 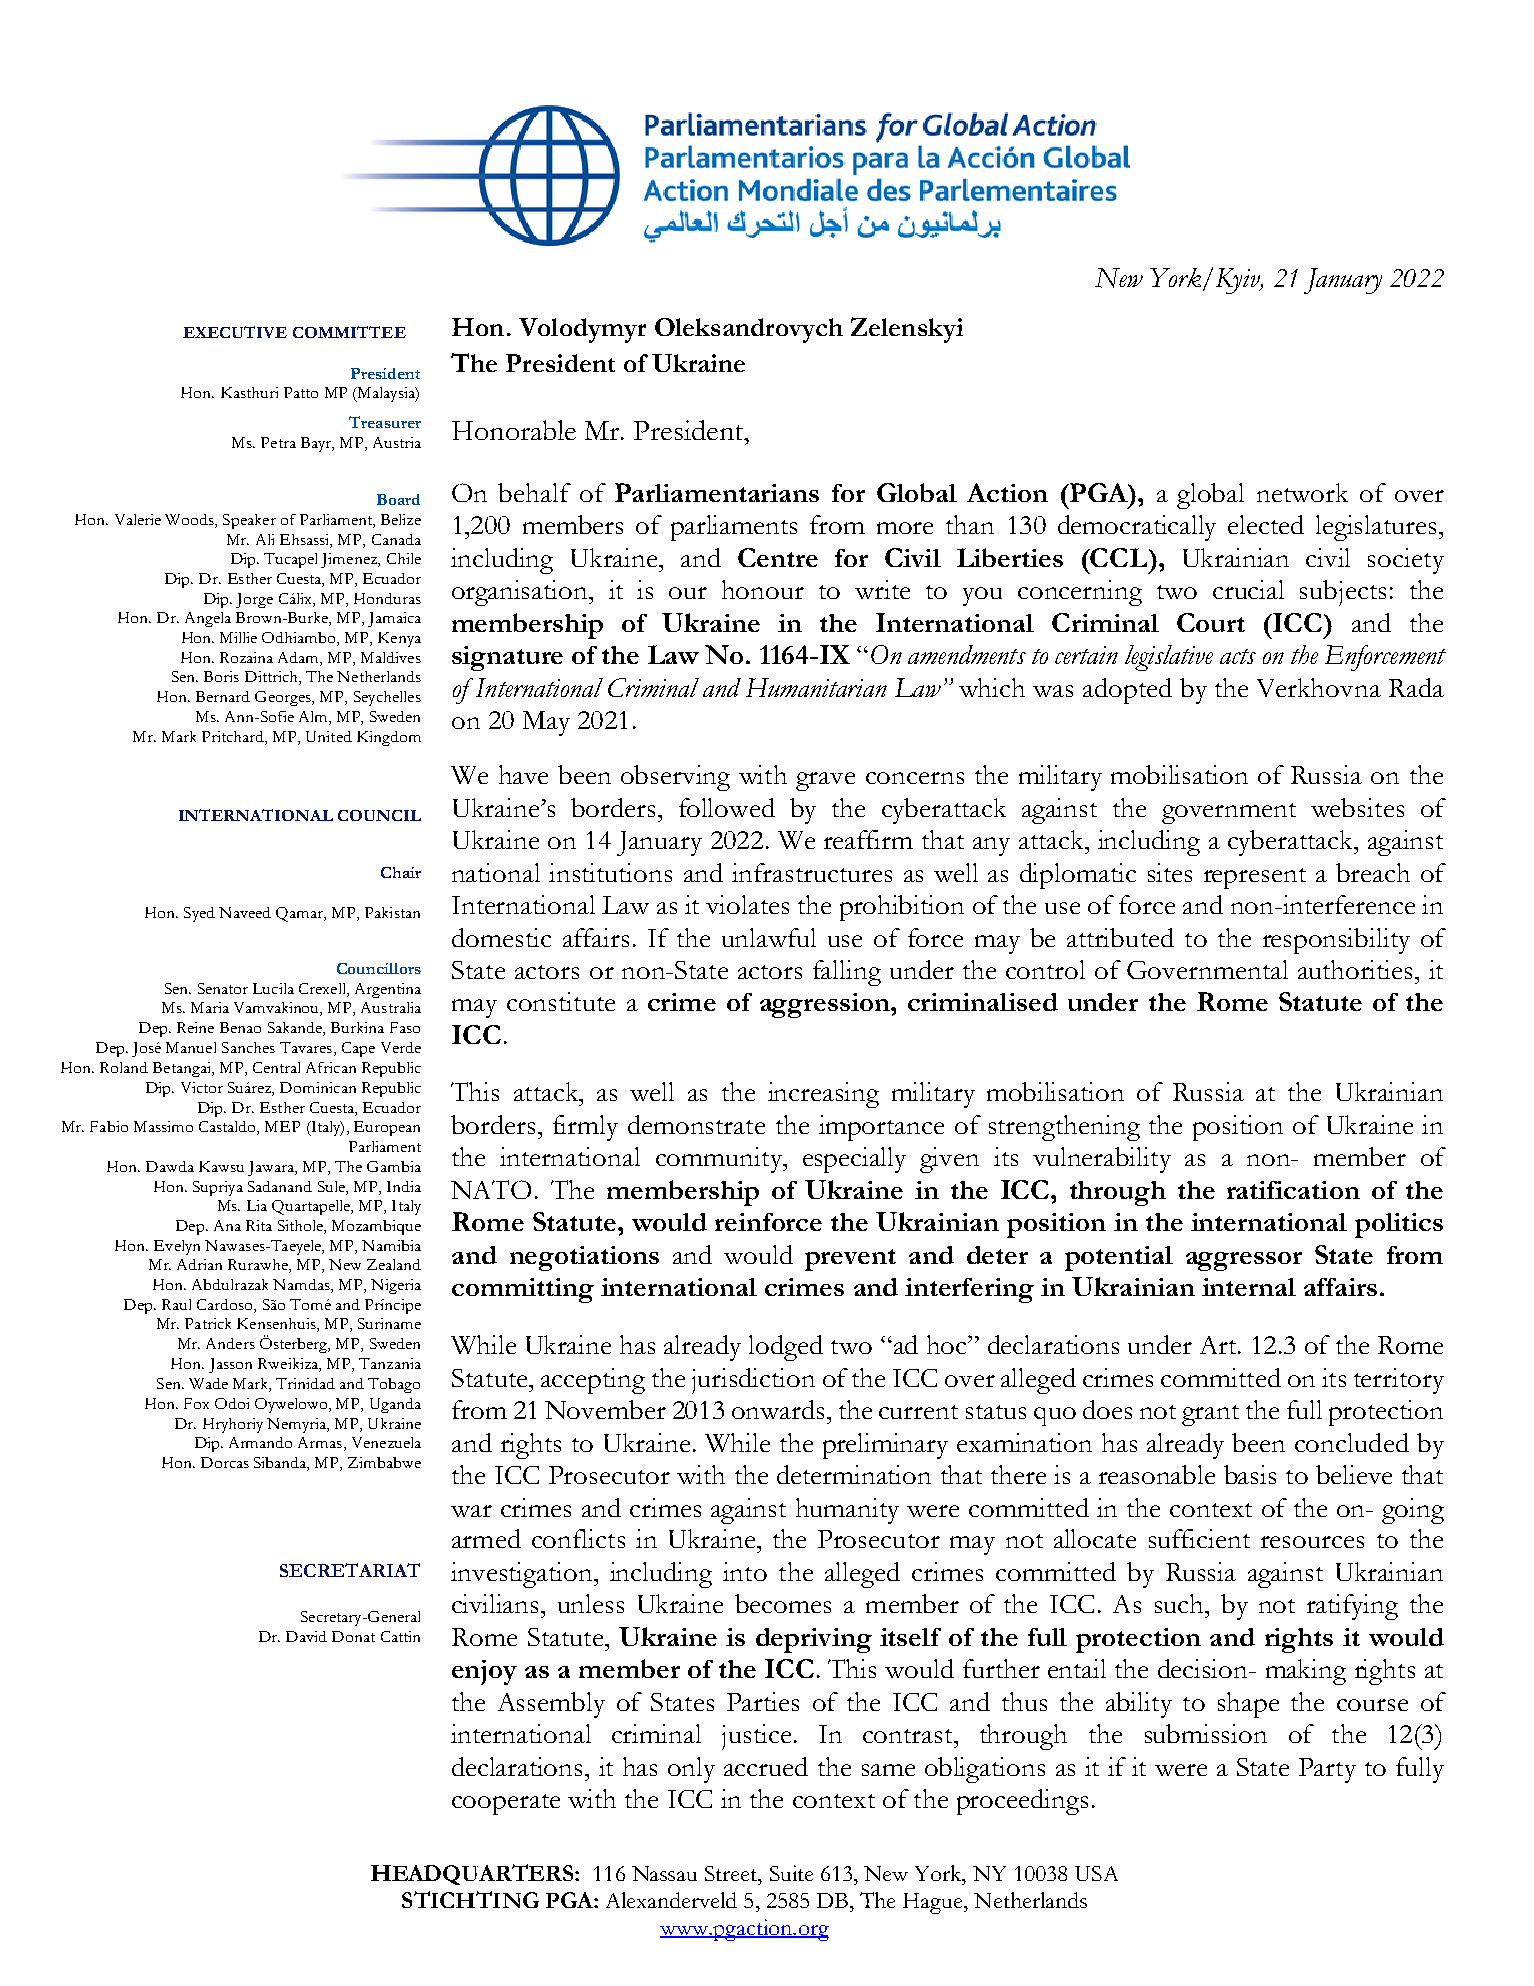 What do you see at coordinates (1293, 1190) in the page?
I see `ratification` at bounding box center [1293, 1190].
